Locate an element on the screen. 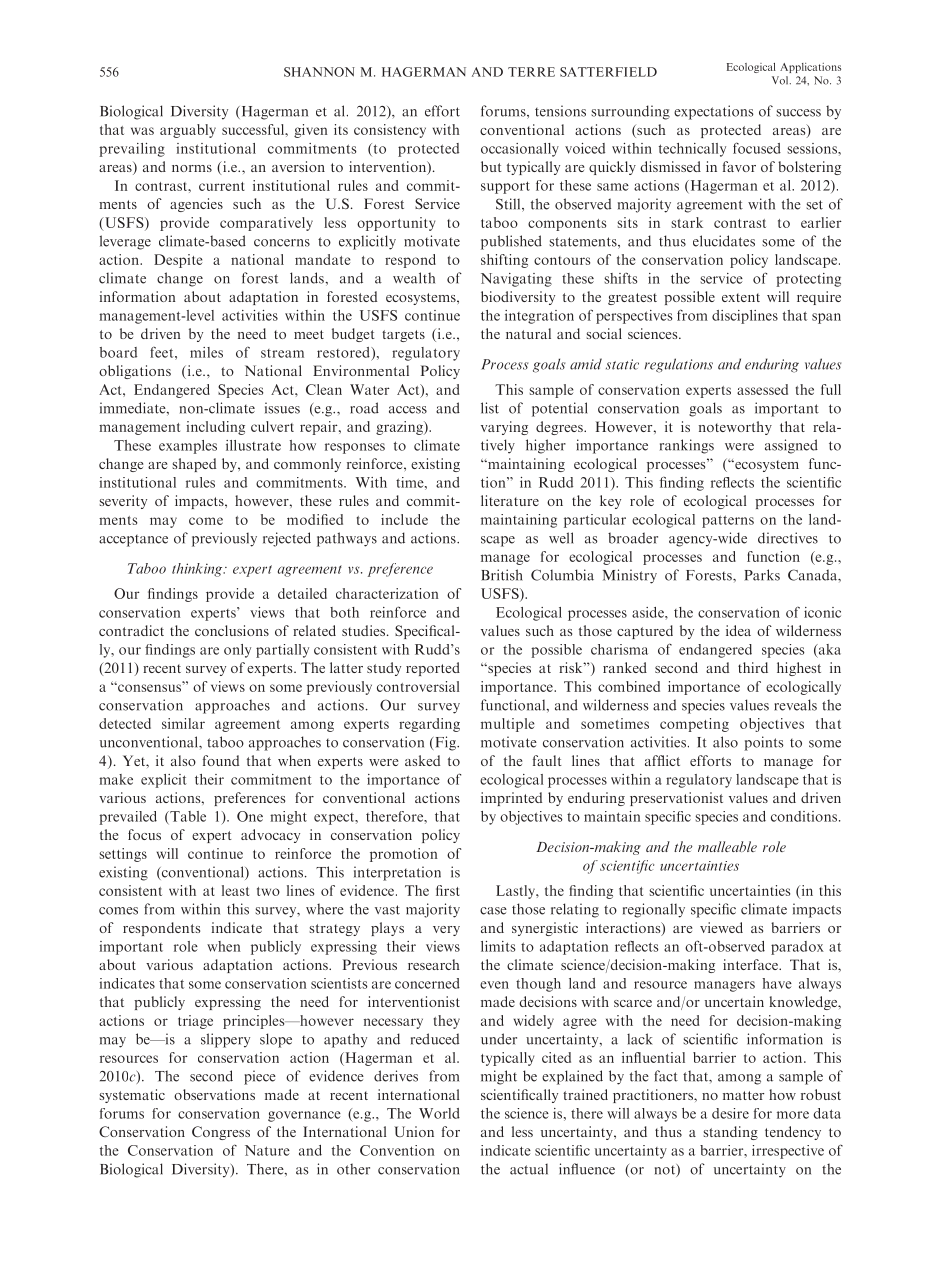 Image resolution: width=952 pixels, height=1271 pixels. examples is located at coordinates (188, 447).
